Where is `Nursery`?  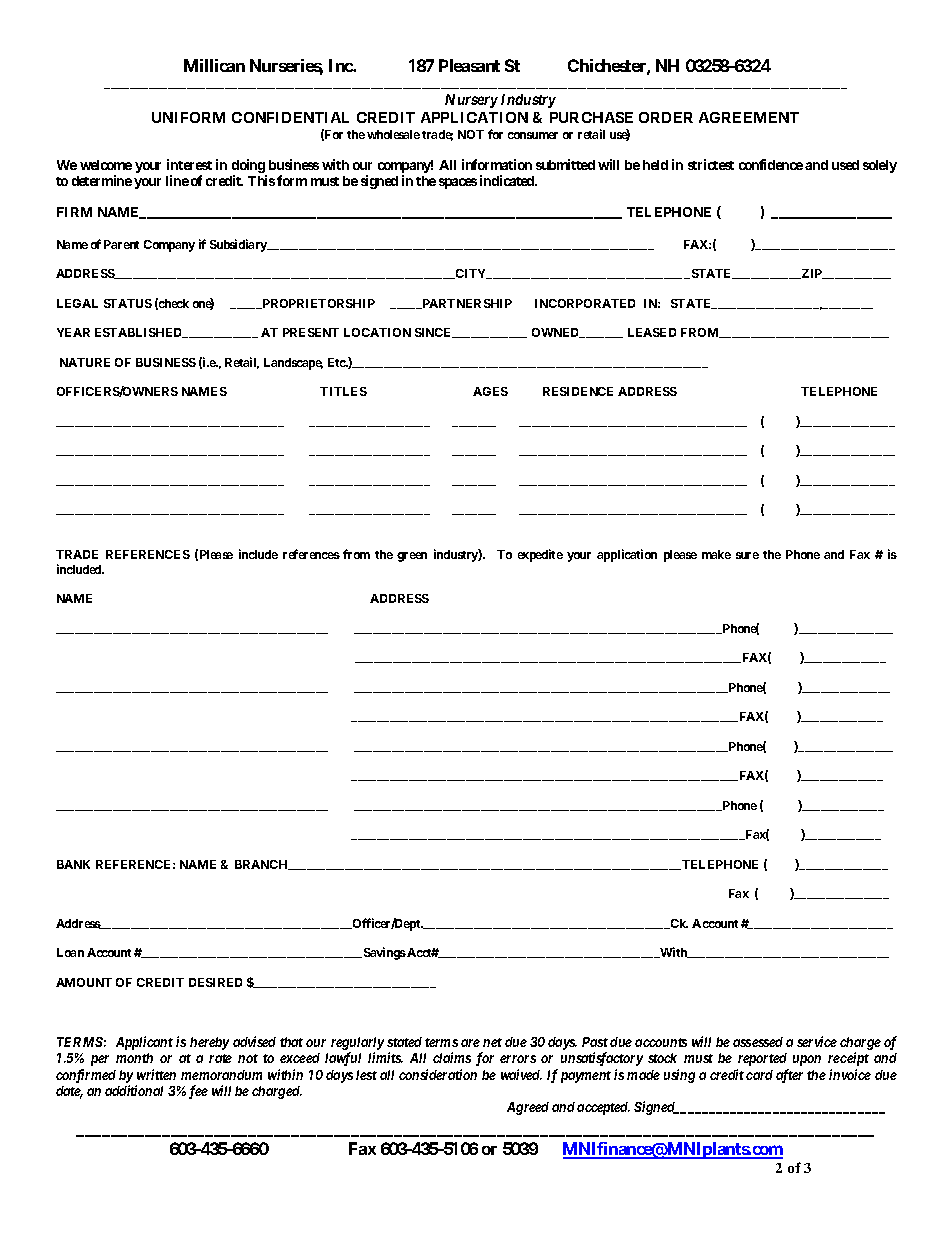 Nursery is located at coordinates (471, 101).
